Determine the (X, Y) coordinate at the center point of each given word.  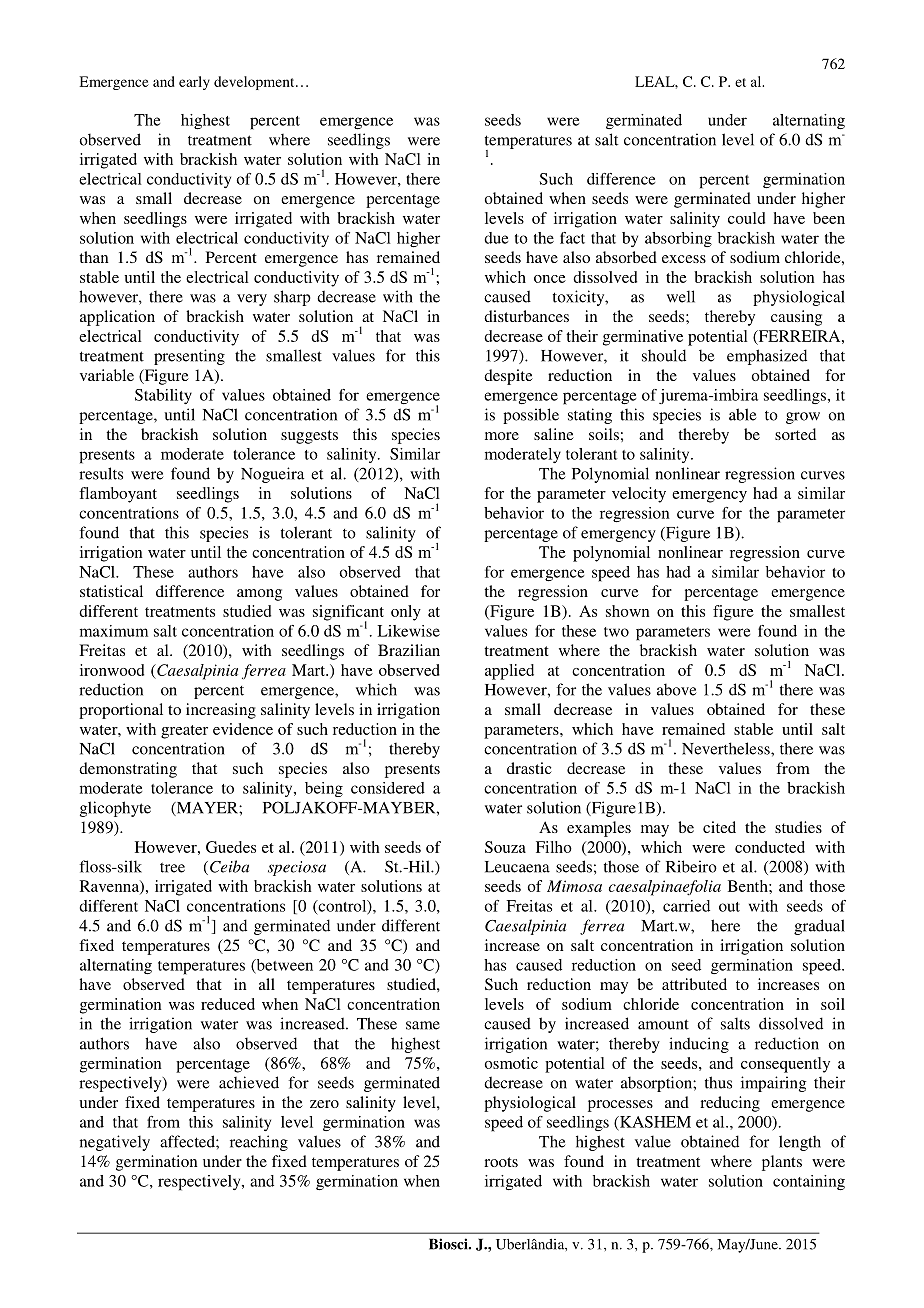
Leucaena (517, 867)
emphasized (767, 357)
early (194, 83)
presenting (189, 357)
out (729, 907)
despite (508, 377)
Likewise (408, 631)
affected (188, 1141)
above (676, 689)
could (746, 218)
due (496, 238)
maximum (114, 631)
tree (172, 867)
